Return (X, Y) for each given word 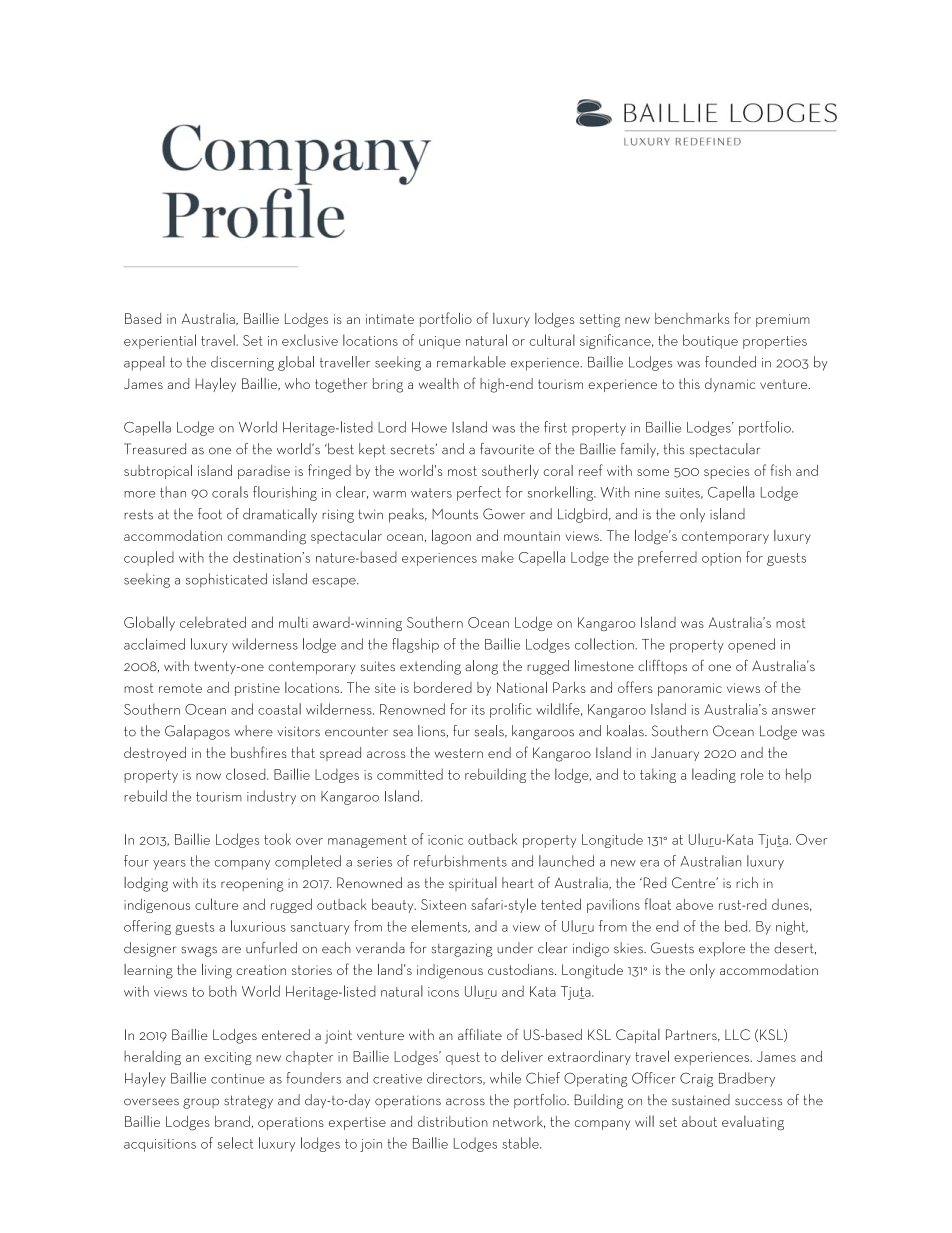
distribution (453, 1121)
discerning (242, 363)
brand (232, 1121)
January (675, 754)
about (699, 1121)
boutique (710, 341)
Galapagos (197, 732)
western (459, 753)
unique (439, 342)
